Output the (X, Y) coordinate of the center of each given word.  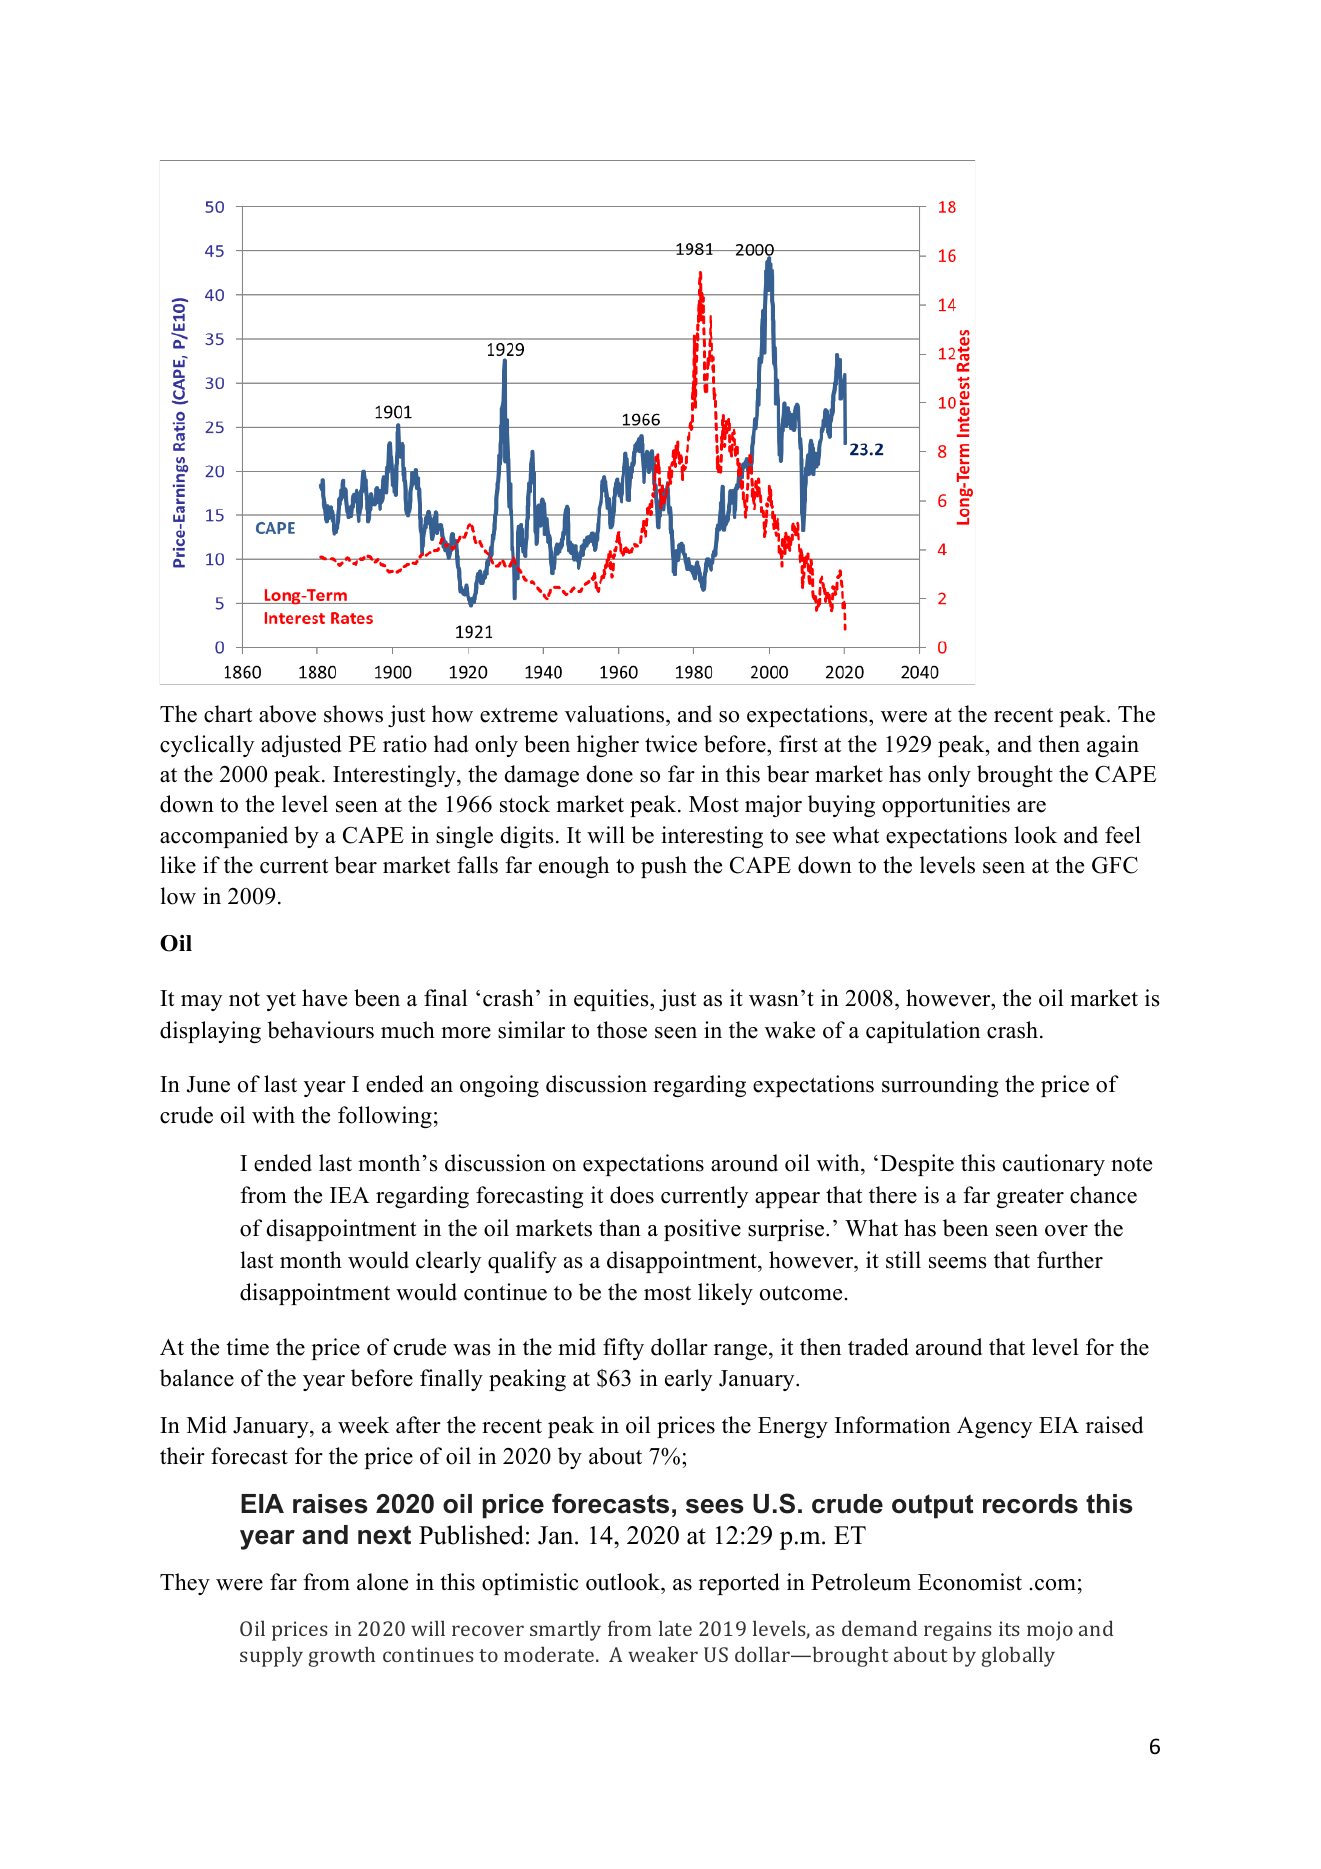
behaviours (320, 1030)
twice (671, 744)
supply (271, 1657)
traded (878, 1347)
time (247, 1347)
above (287, 714)
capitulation (923, 1032)
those (622, 1030)
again (1113, 746)
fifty (623, 1349)
